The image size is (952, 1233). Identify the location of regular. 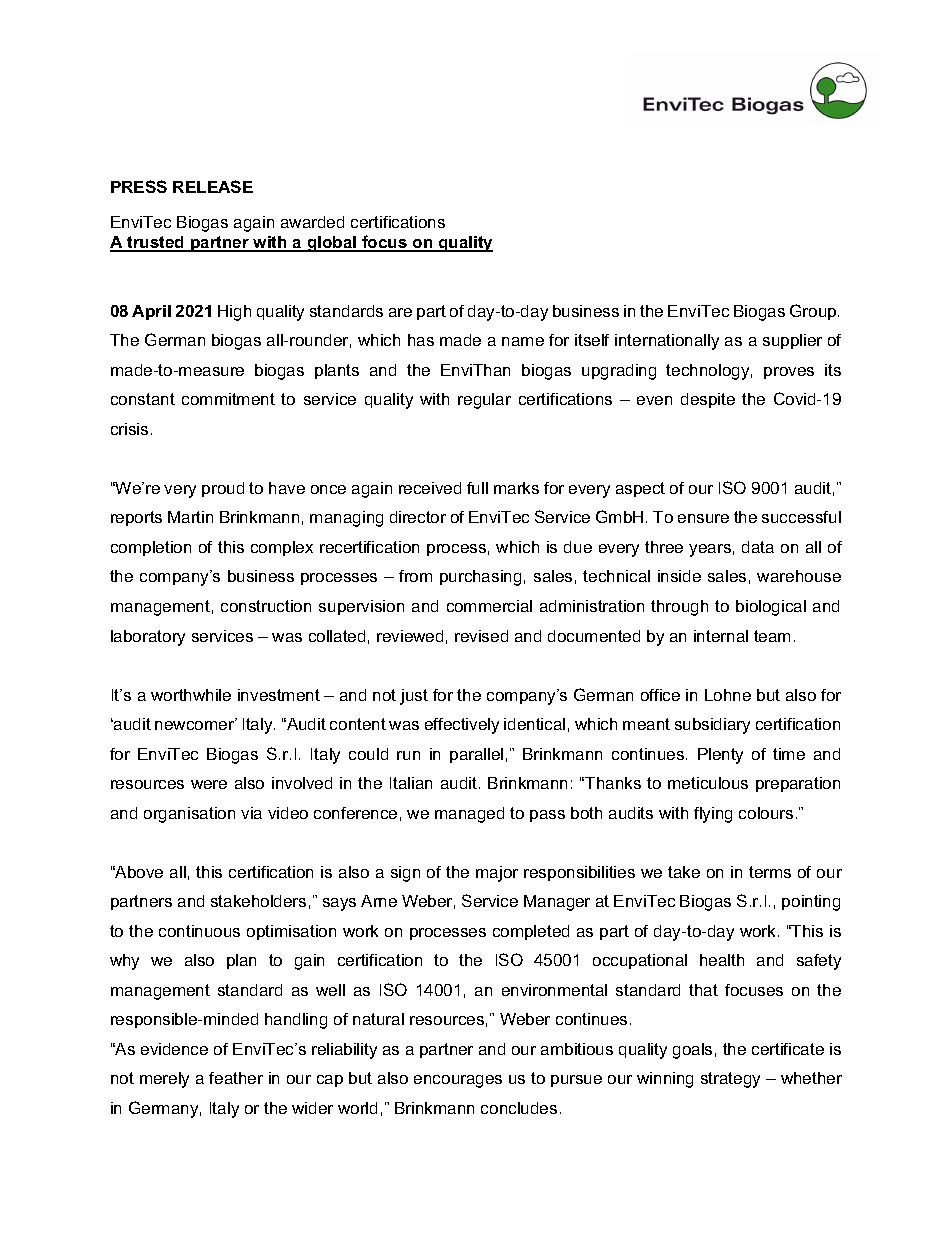
(484, 401).
